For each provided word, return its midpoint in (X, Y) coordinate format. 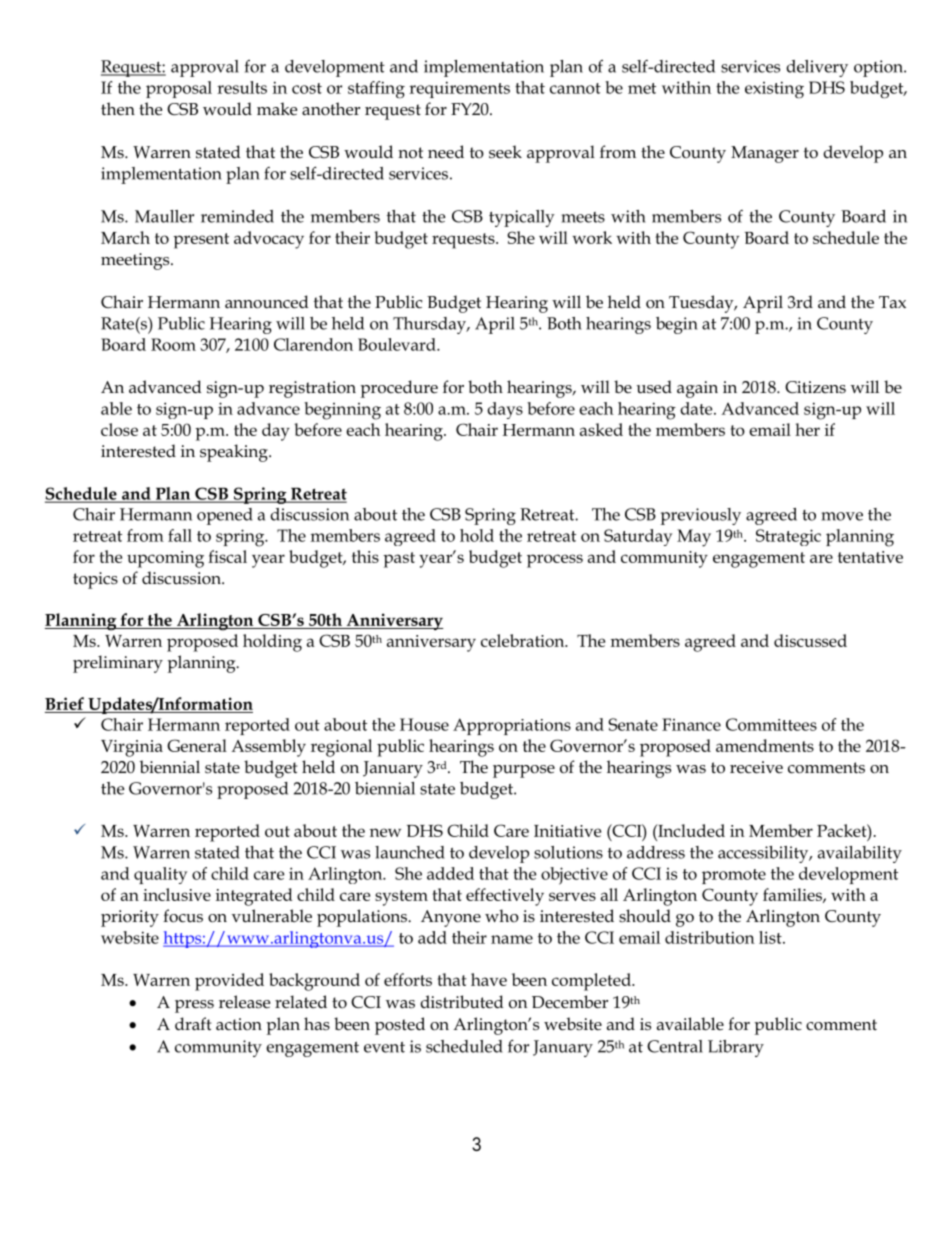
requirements (459, 89)
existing (774, 90)
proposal (179, 89)
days (505, 410)
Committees (771, 724)
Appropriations (512, 726)
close (119, 429)
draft (193, 1024)
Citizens (815, 387)
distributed (462, 1002)
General (197, 745)
